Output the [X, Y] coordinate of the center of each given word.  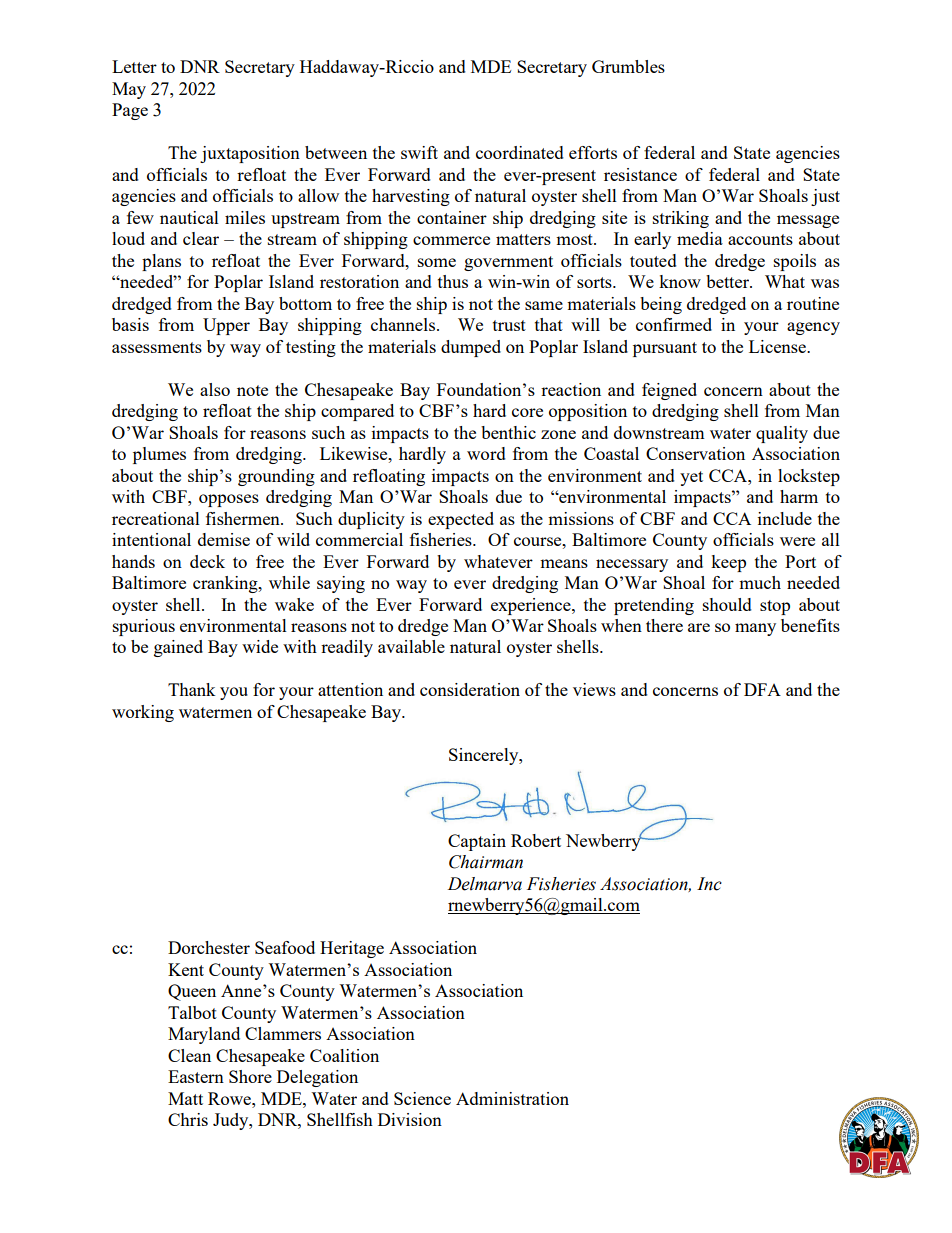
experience [532, 606]
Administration [512, 1098]
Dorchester [209, 947]
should [727, 604]
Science [422, 1098]
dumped [471, 348]
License [778, 346]
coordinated [520, 152]
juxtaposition [250, 154]
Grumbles [628, 66]
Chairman [486, 862]
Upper [226, 326]
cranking [226, 584]
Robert [536, 840]
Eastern [196, 1076]
